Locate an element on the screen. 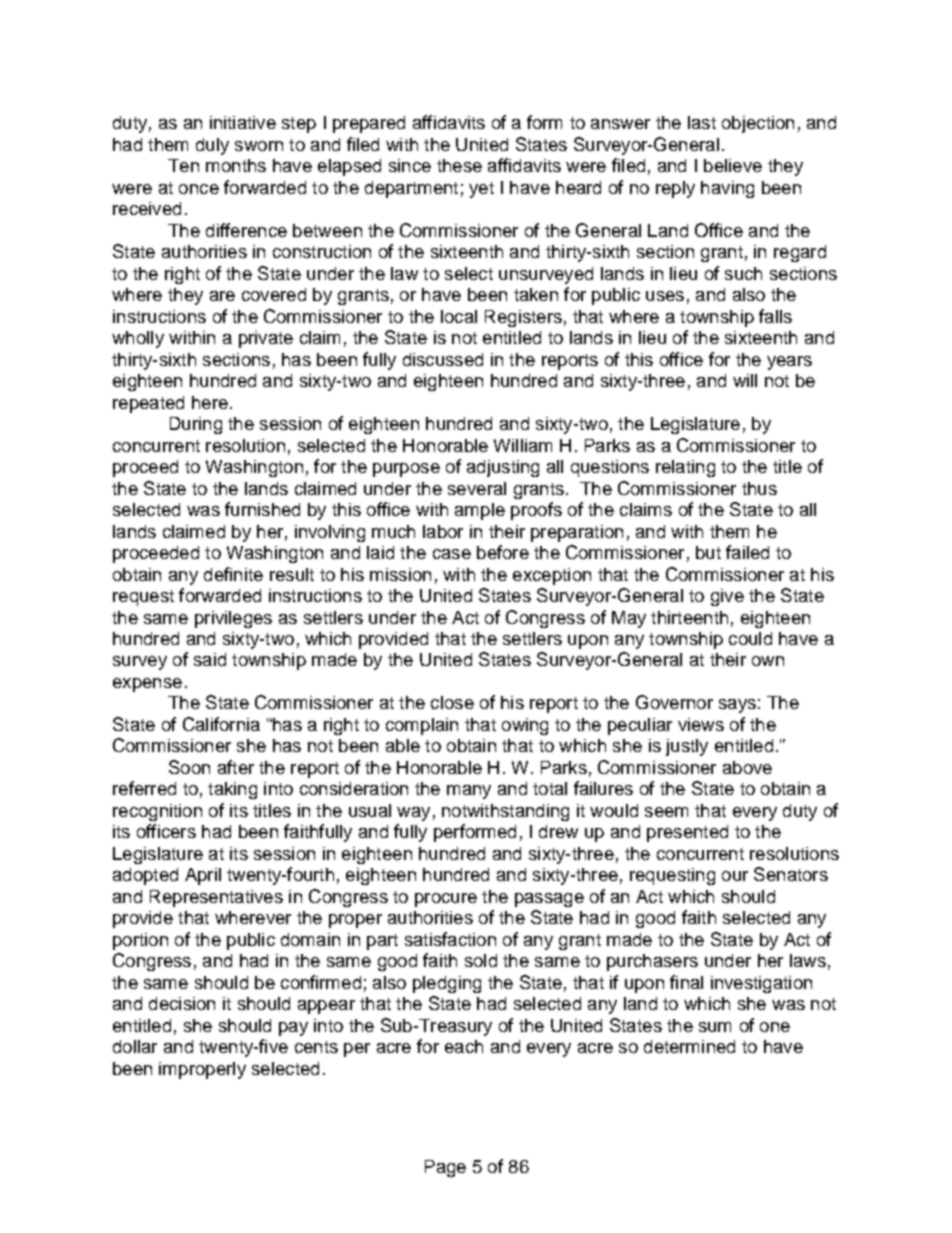  Senators is located at coordinates (791, 874).
